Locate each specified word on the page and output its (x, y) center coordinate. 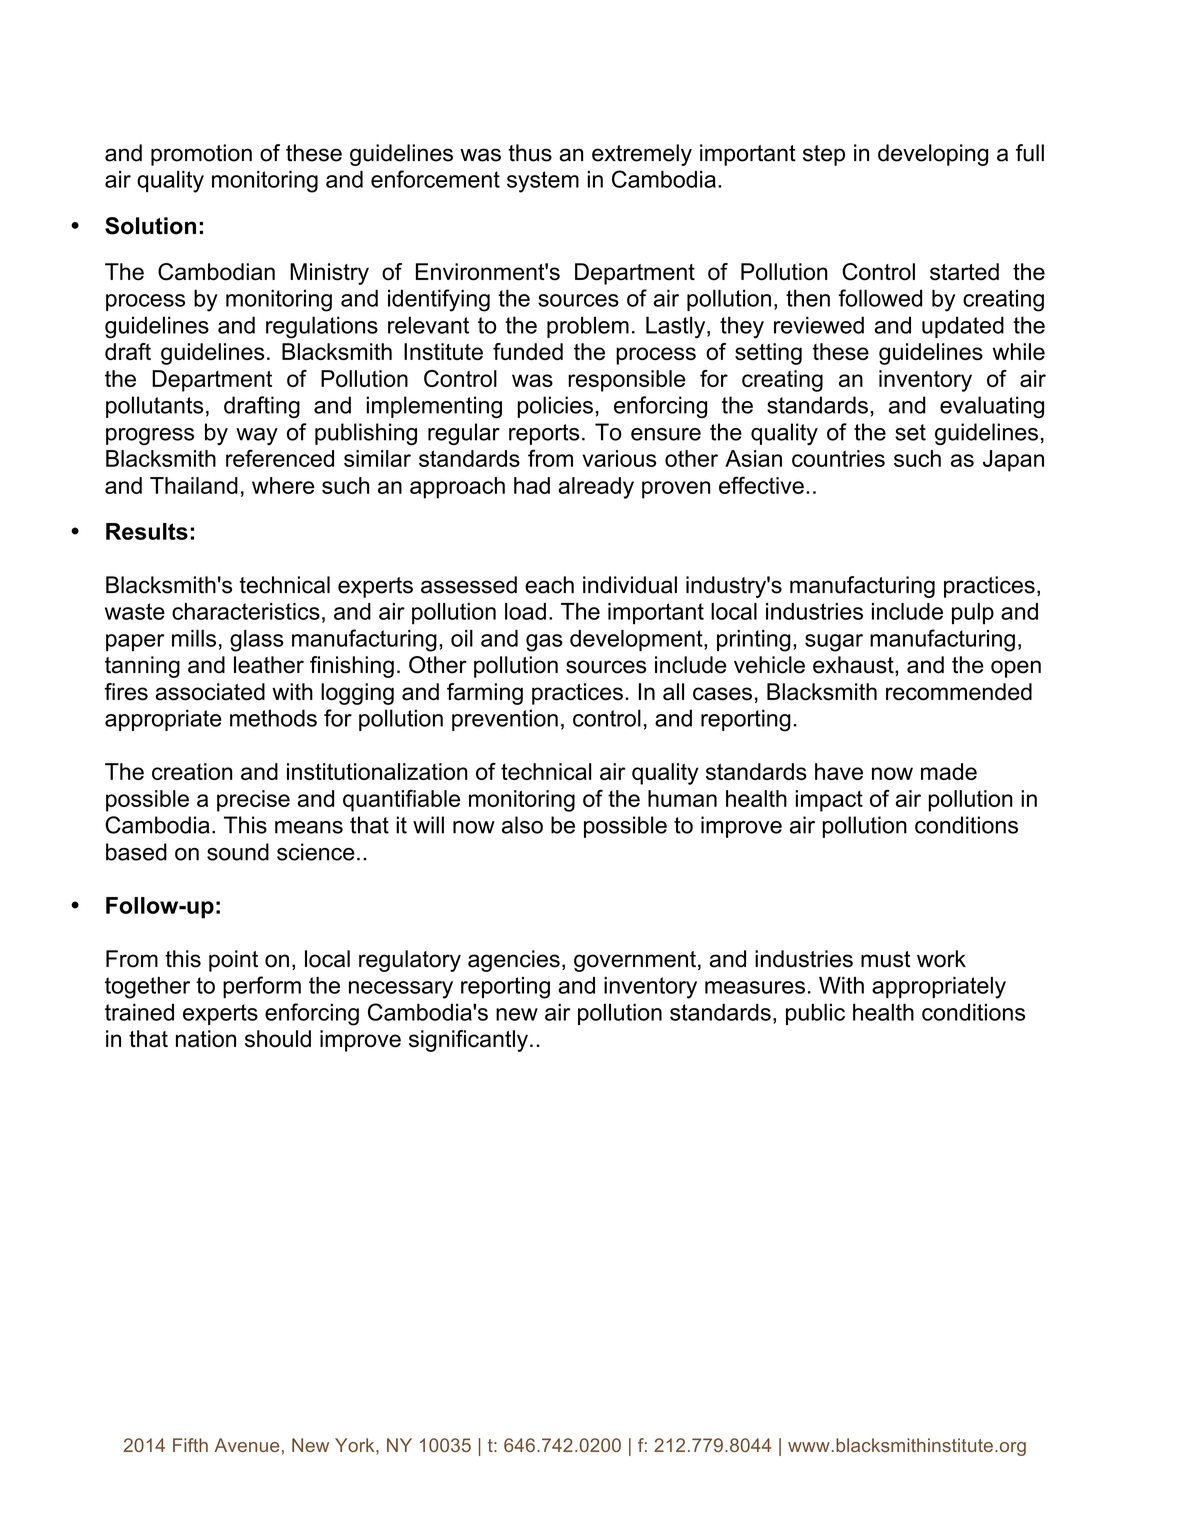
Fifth (190, 1445)
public (815, 1014)
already (596, 488)
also (522, 825)
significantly (468, 1041)
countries (838, 458)
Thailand (194, 485)
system (543, 182)
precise (253, 801)
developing (933, 155)
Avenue (246, 1445)
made (949, 771)
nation (206, 1039)
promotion (201, 155)
